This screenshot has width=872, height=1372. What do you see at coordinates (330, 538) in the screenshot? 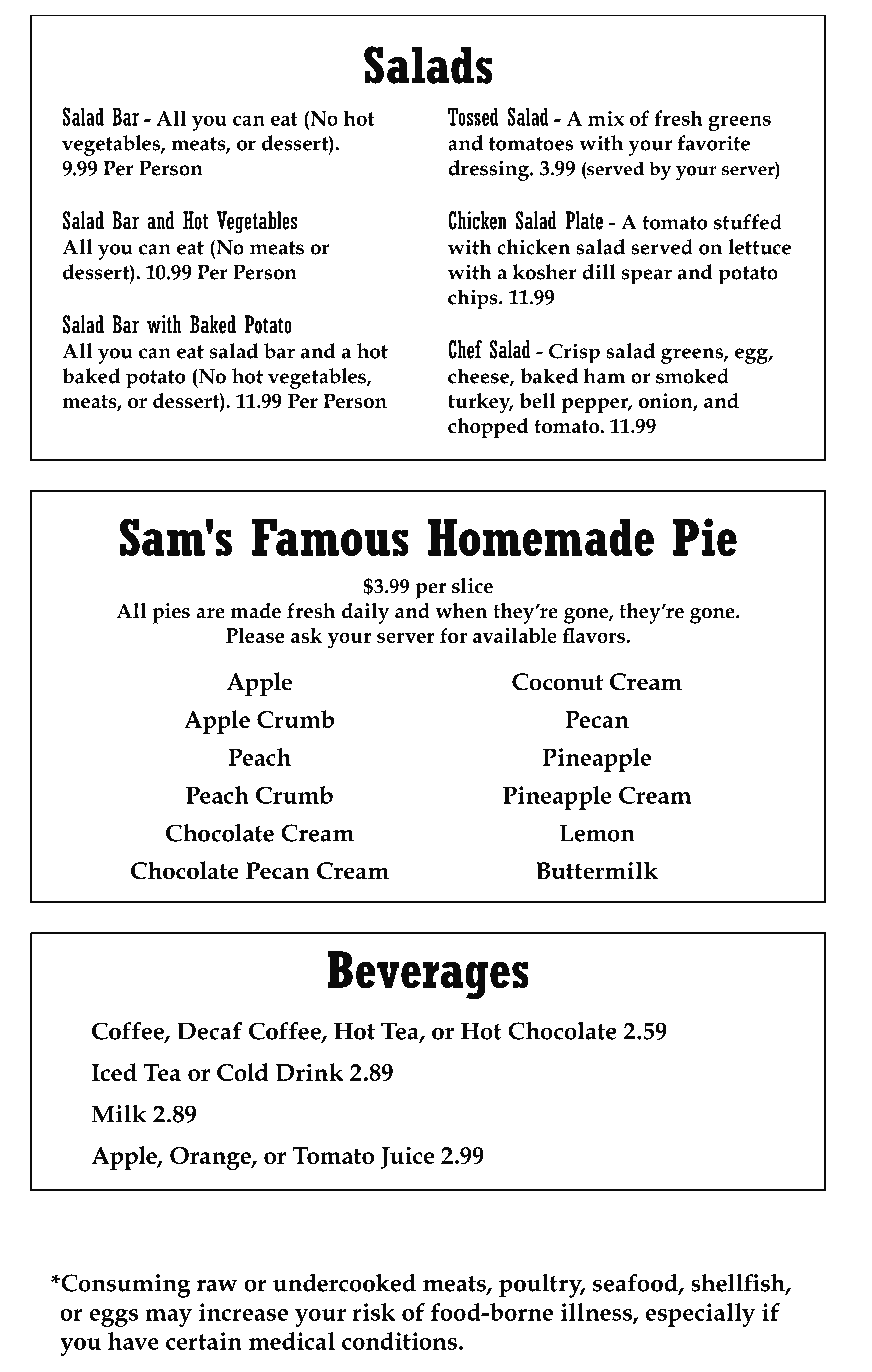
I see `Famous` at bounding box center [330, 538].
